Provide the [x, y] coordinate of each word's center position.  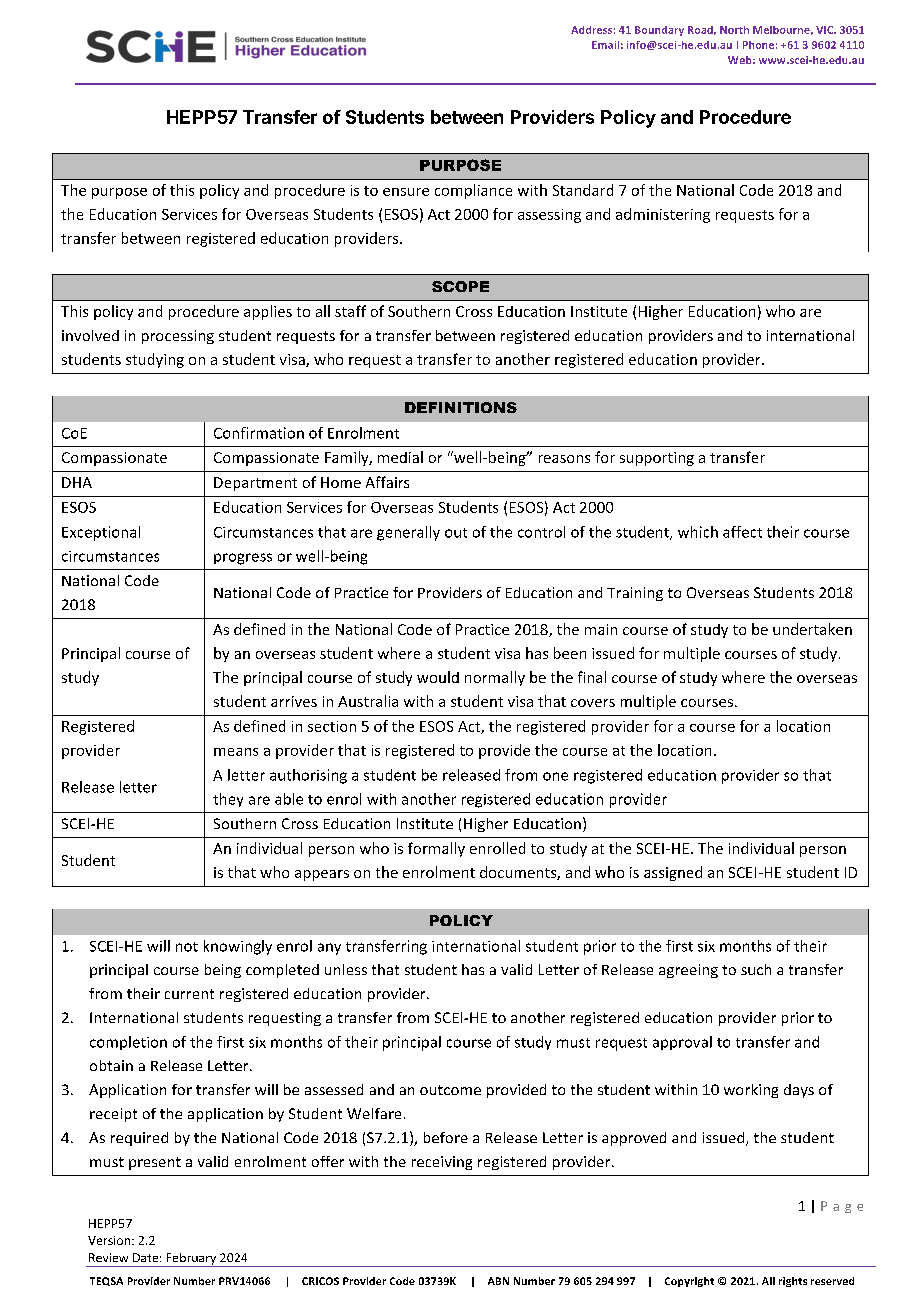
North [734, 30]
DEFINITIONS [461, 407]
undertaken [812, 629]
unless [346, 969]
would [438, 677]
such [756, 969]
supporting [657, 459]
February [191, 1260]
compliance [473, 191]
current [189, 994]
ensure [406, 192]
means [236, 752]
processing [178, 337]
